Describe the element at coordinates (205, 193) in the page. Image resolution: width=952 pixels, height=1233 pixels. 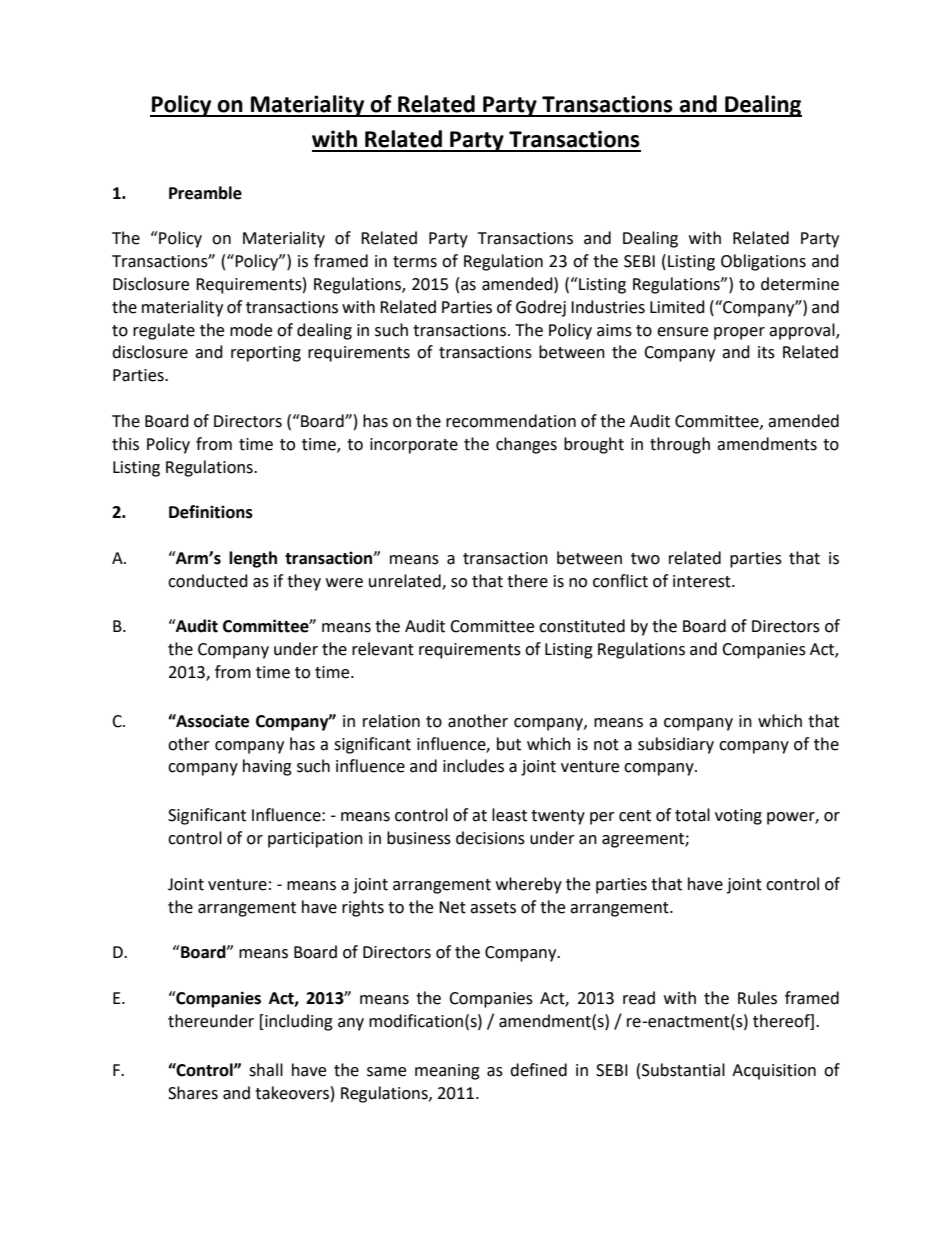
I see `Preamble` at that location.
